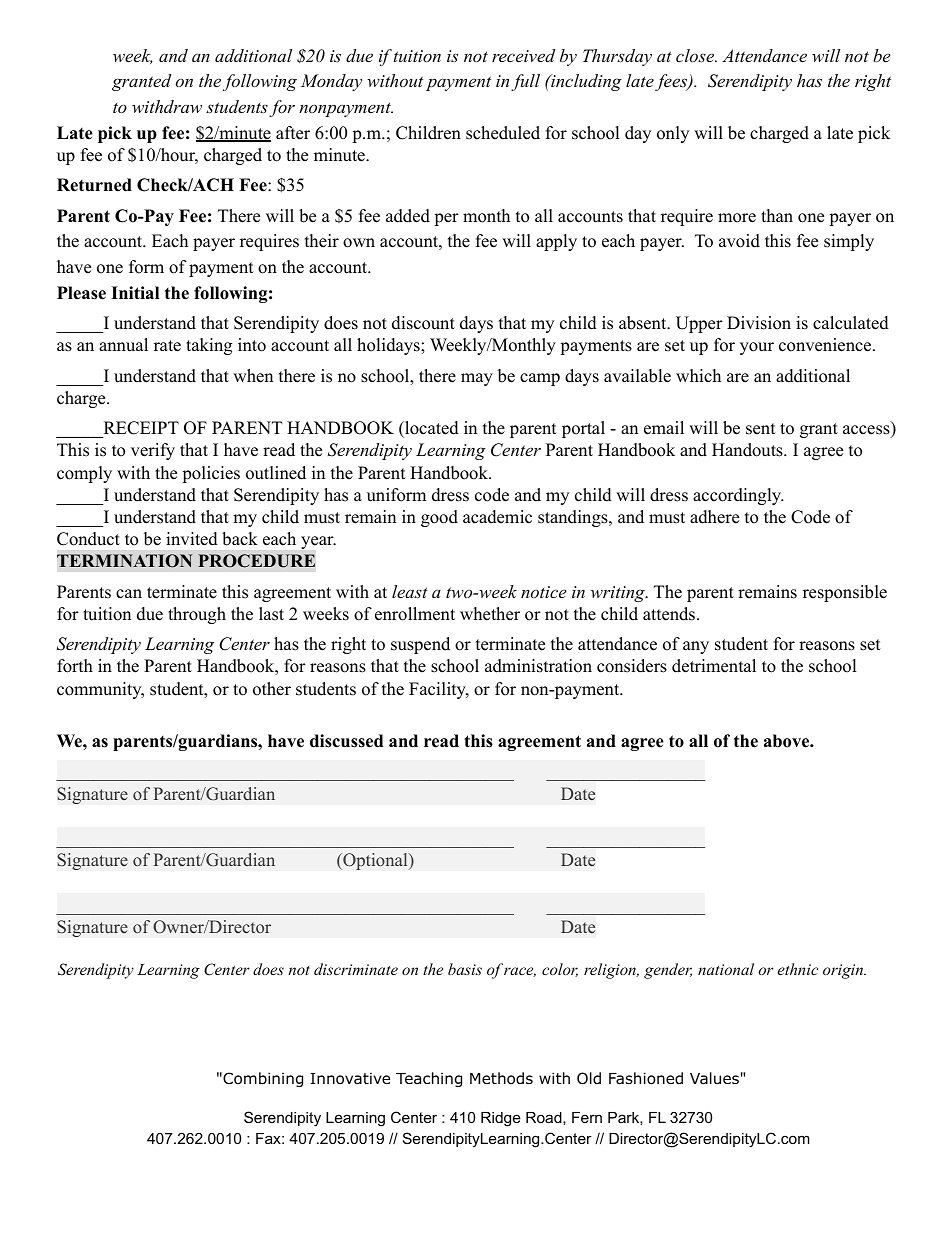 Image resolution: width=952 pixels, height=1233 pixels. What do you see at coordinates (350, 1078) in the page?
I see `Innovative` at bounding box center [350, 1078].
